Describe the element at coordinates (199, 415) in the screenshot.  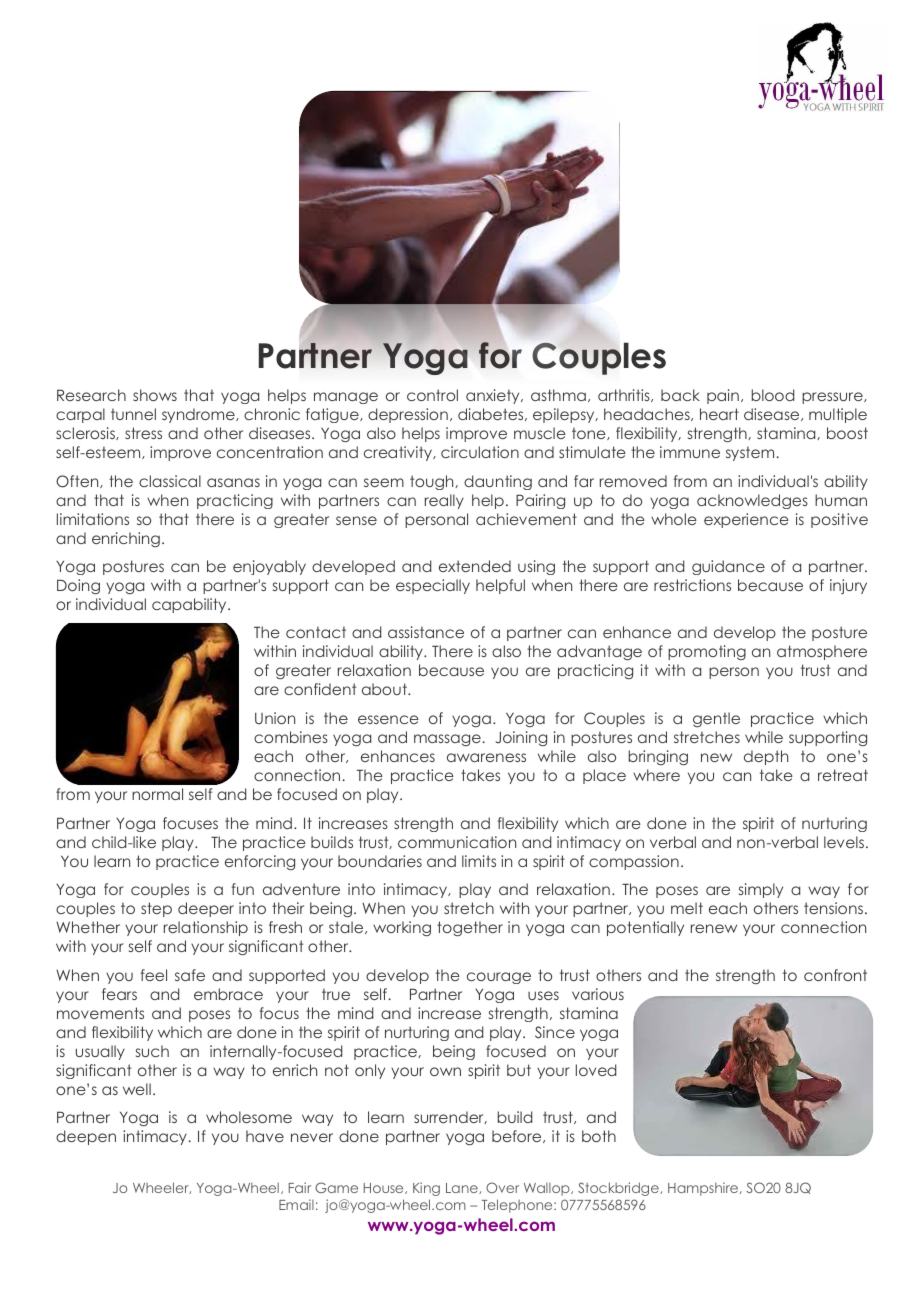
I see `syndrome` at that location.
